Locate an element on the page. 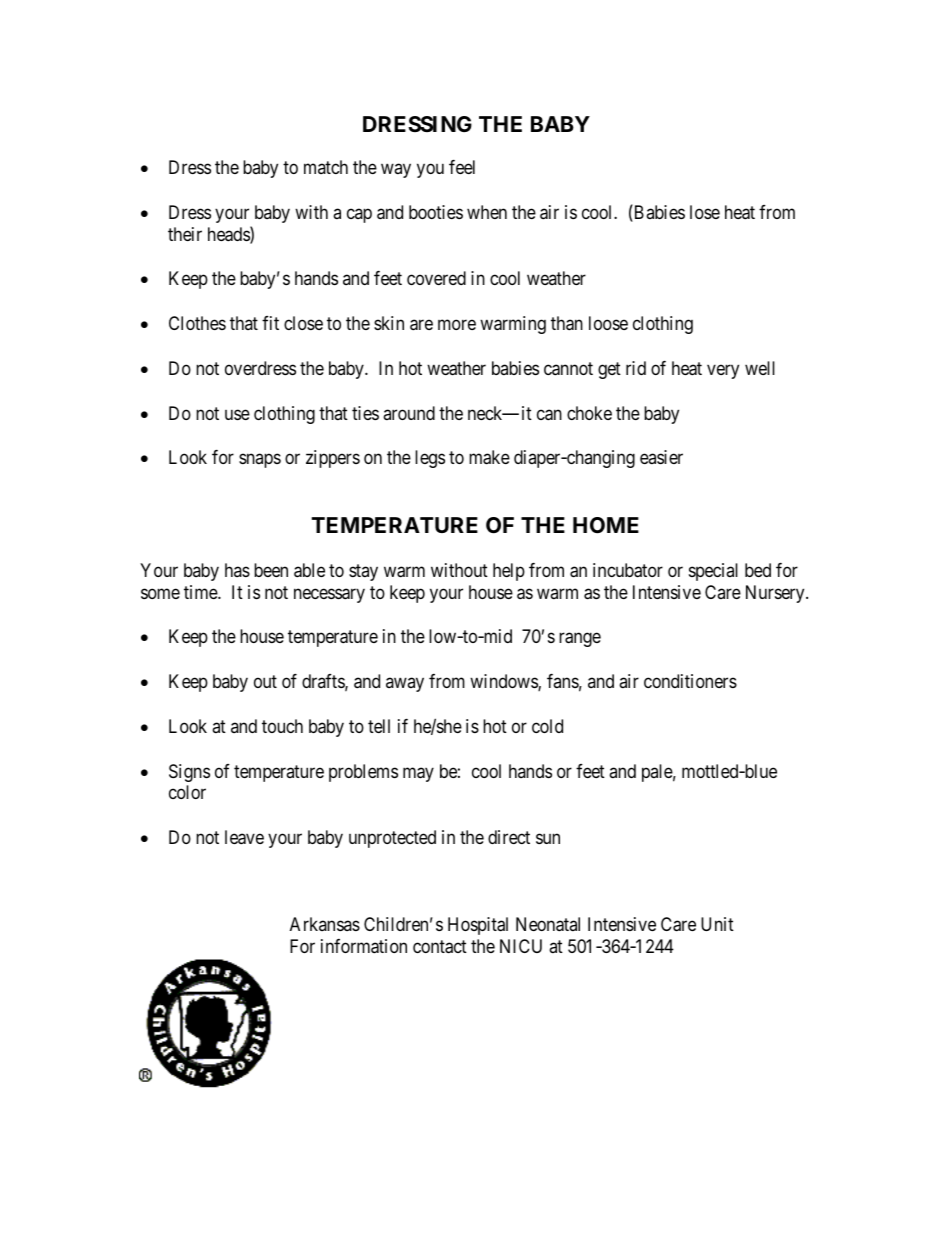 The width and height of the document is (952, 1233). Hospital is located at coordinates (478, 926).
